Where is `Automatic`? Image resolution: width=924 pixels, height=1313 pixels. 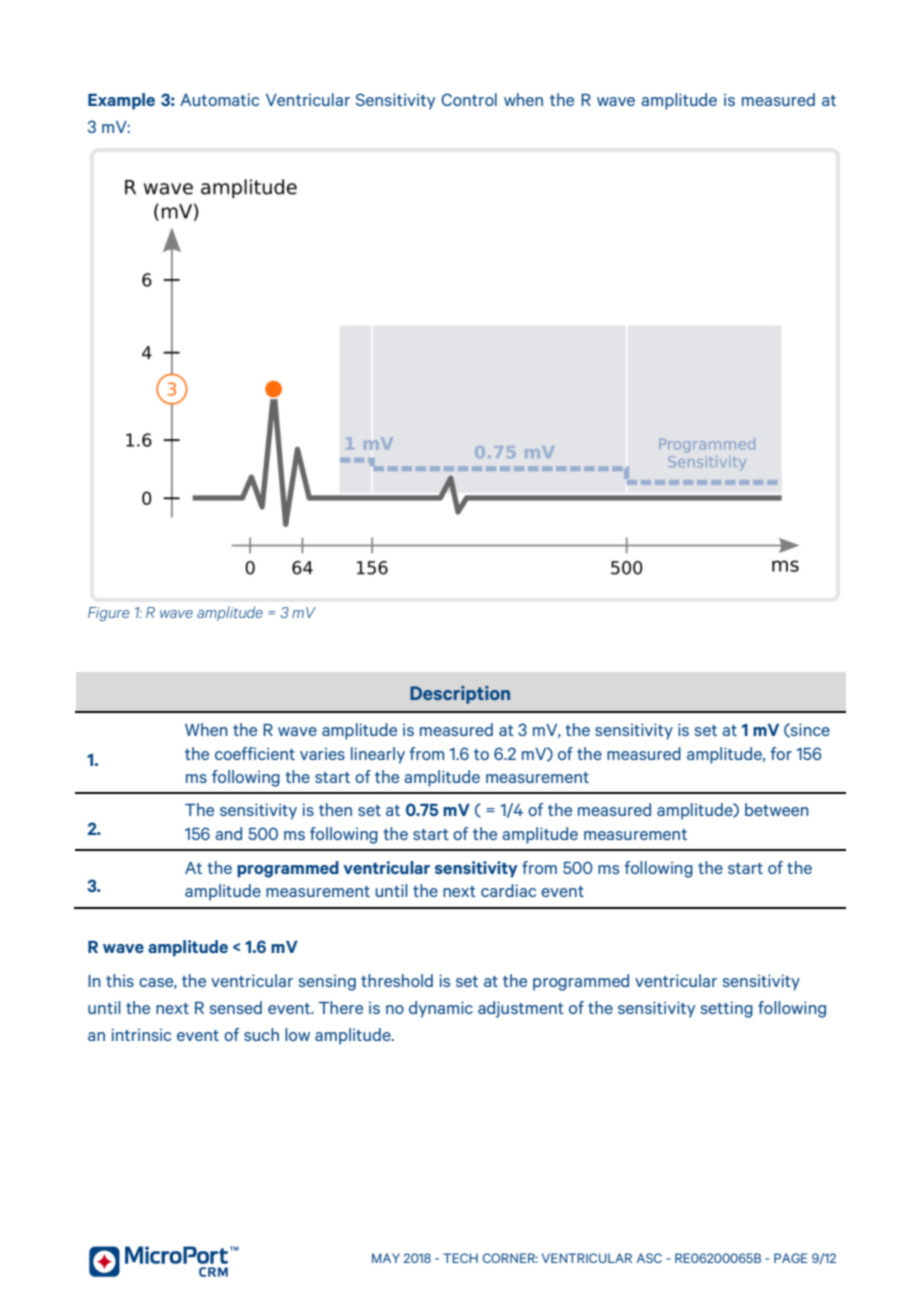 Automatic is located at coordinates (219, 99).
